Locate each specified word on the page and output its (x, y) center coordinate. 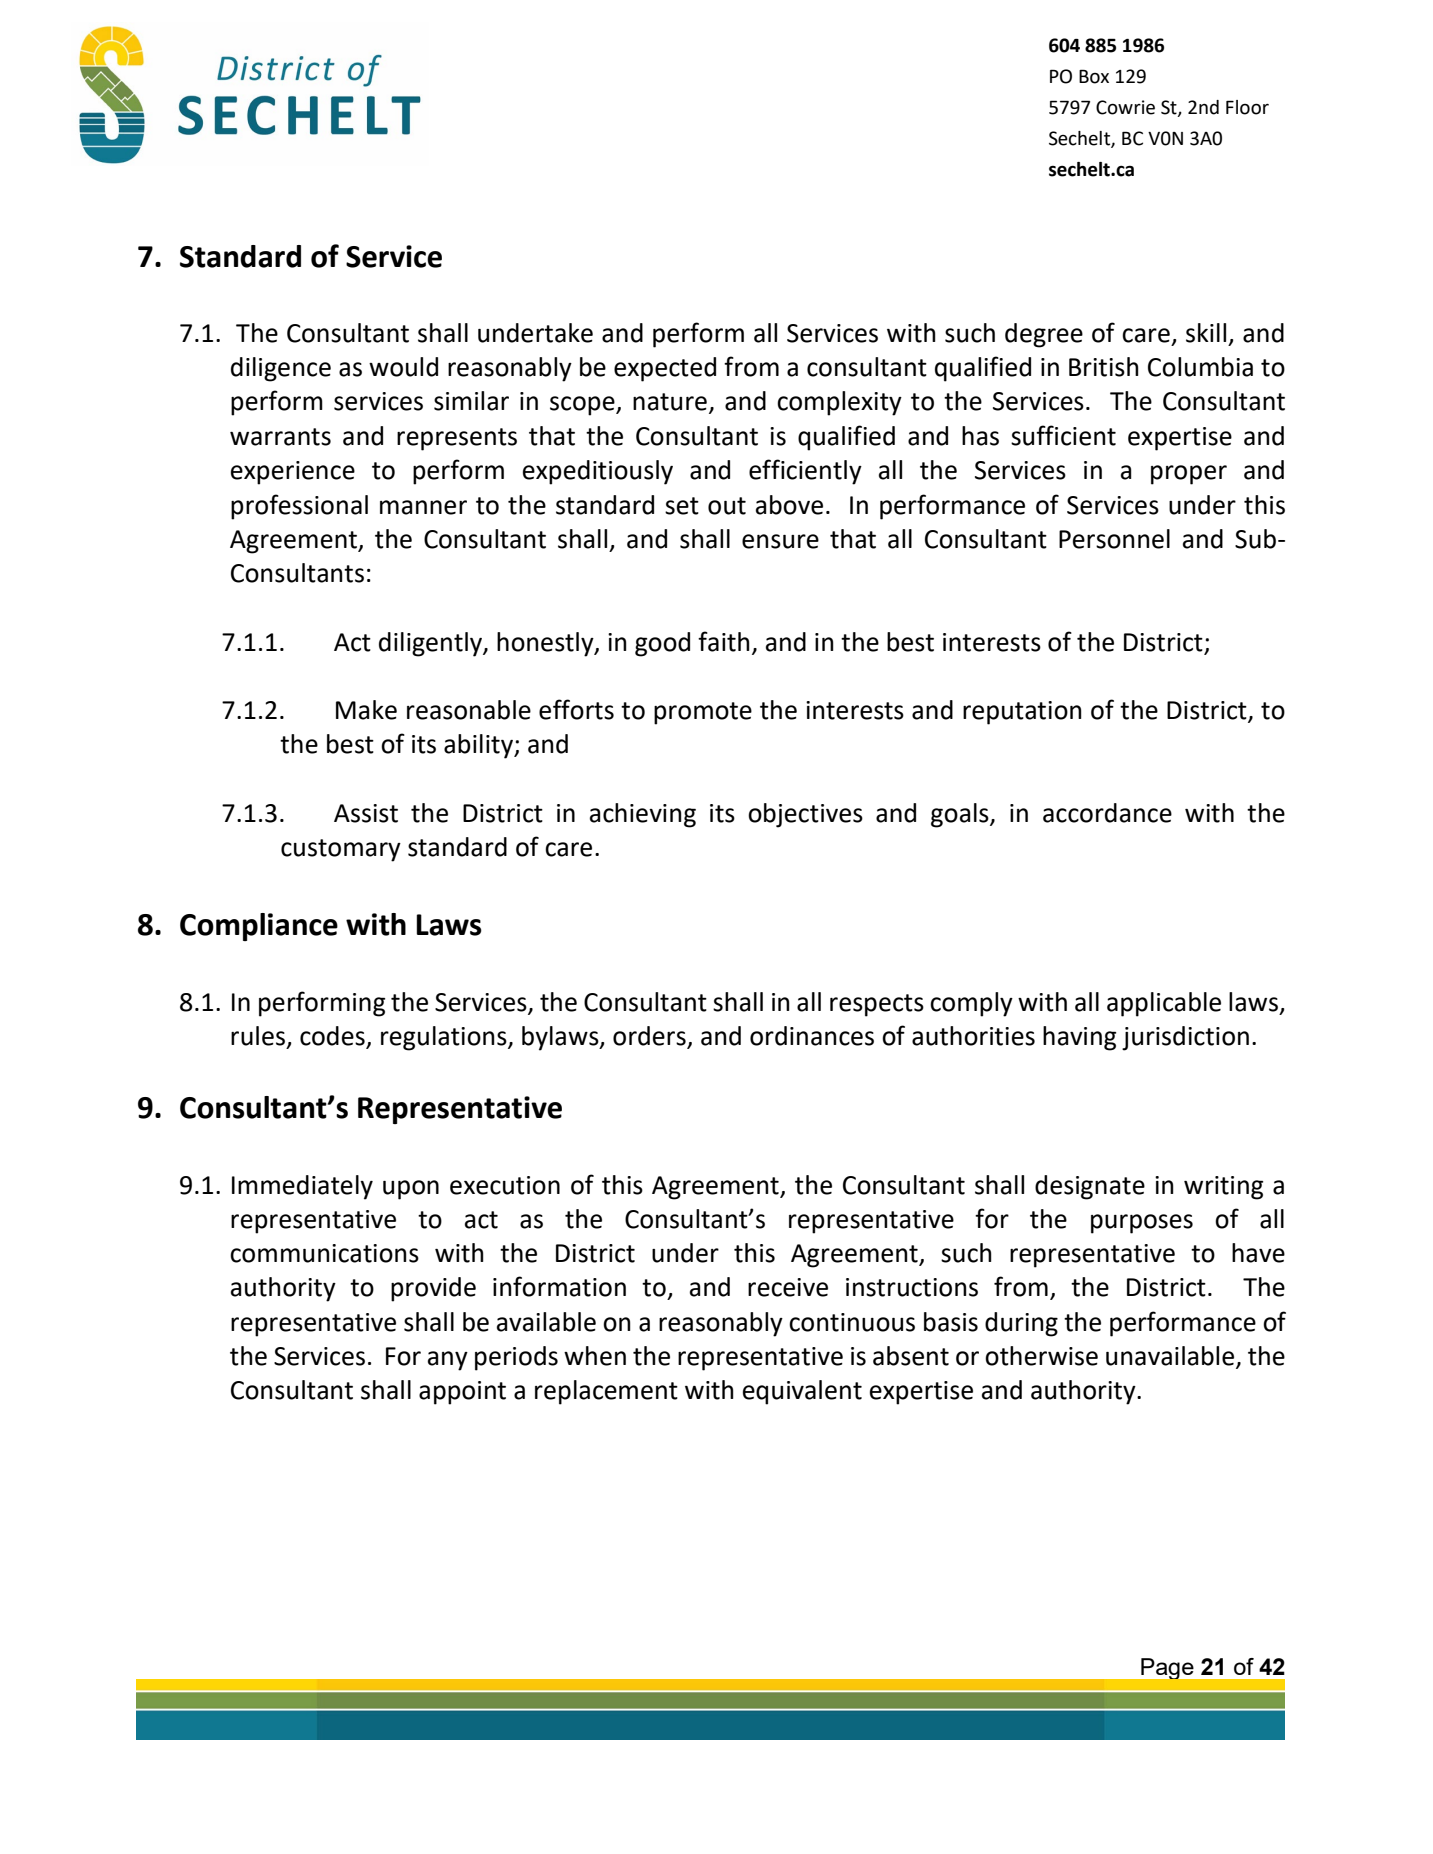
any (448, 1361)
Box (1094, 76)
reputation (1022, 713)
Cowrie (1125, 107)
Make (366, 710)
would (403, 367)
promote (703, 713)
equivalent (802, 1392)
